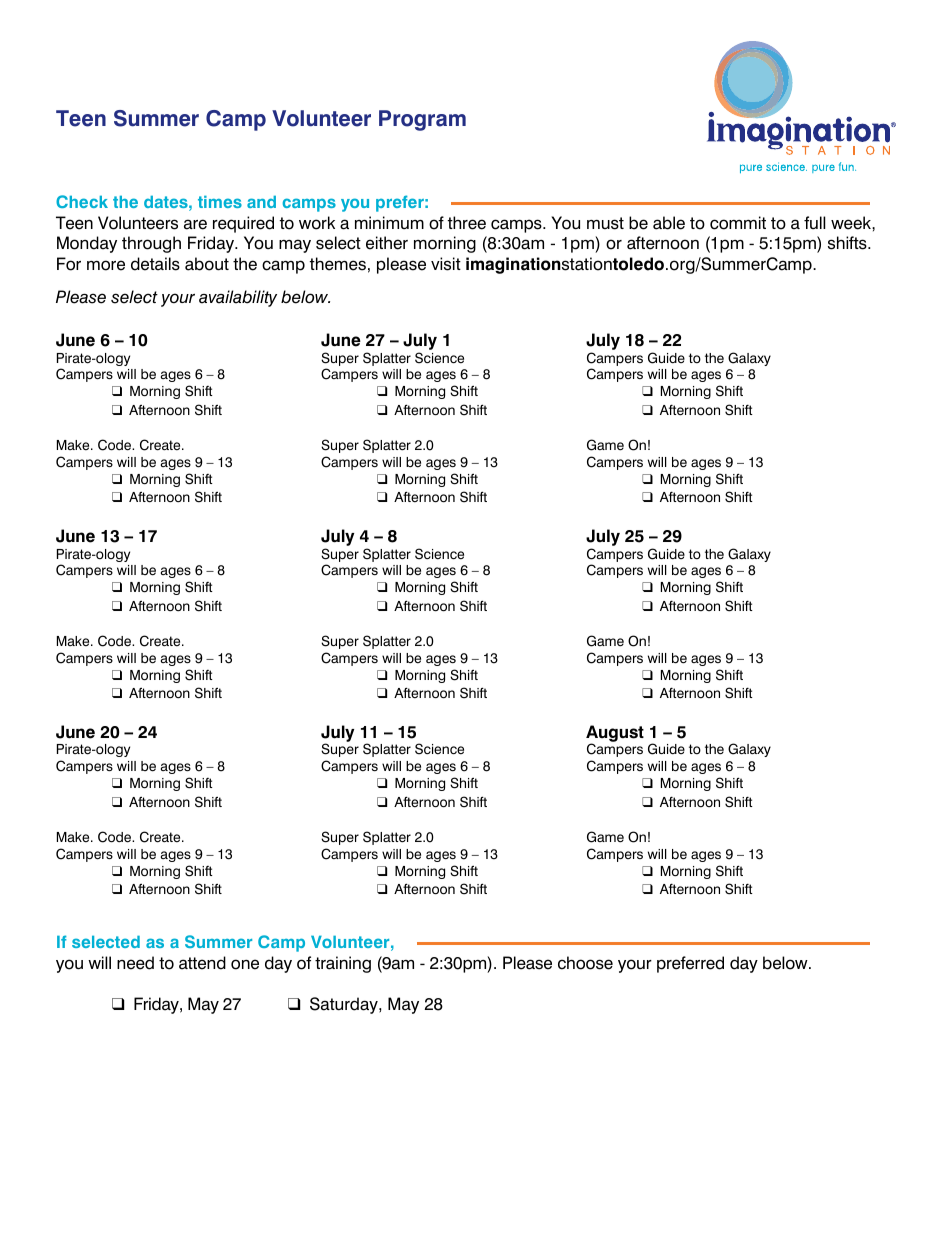  What do you see at coordinates (738, 223) in the screenshot?
I see `commit` at bounding box center [738, 223].
